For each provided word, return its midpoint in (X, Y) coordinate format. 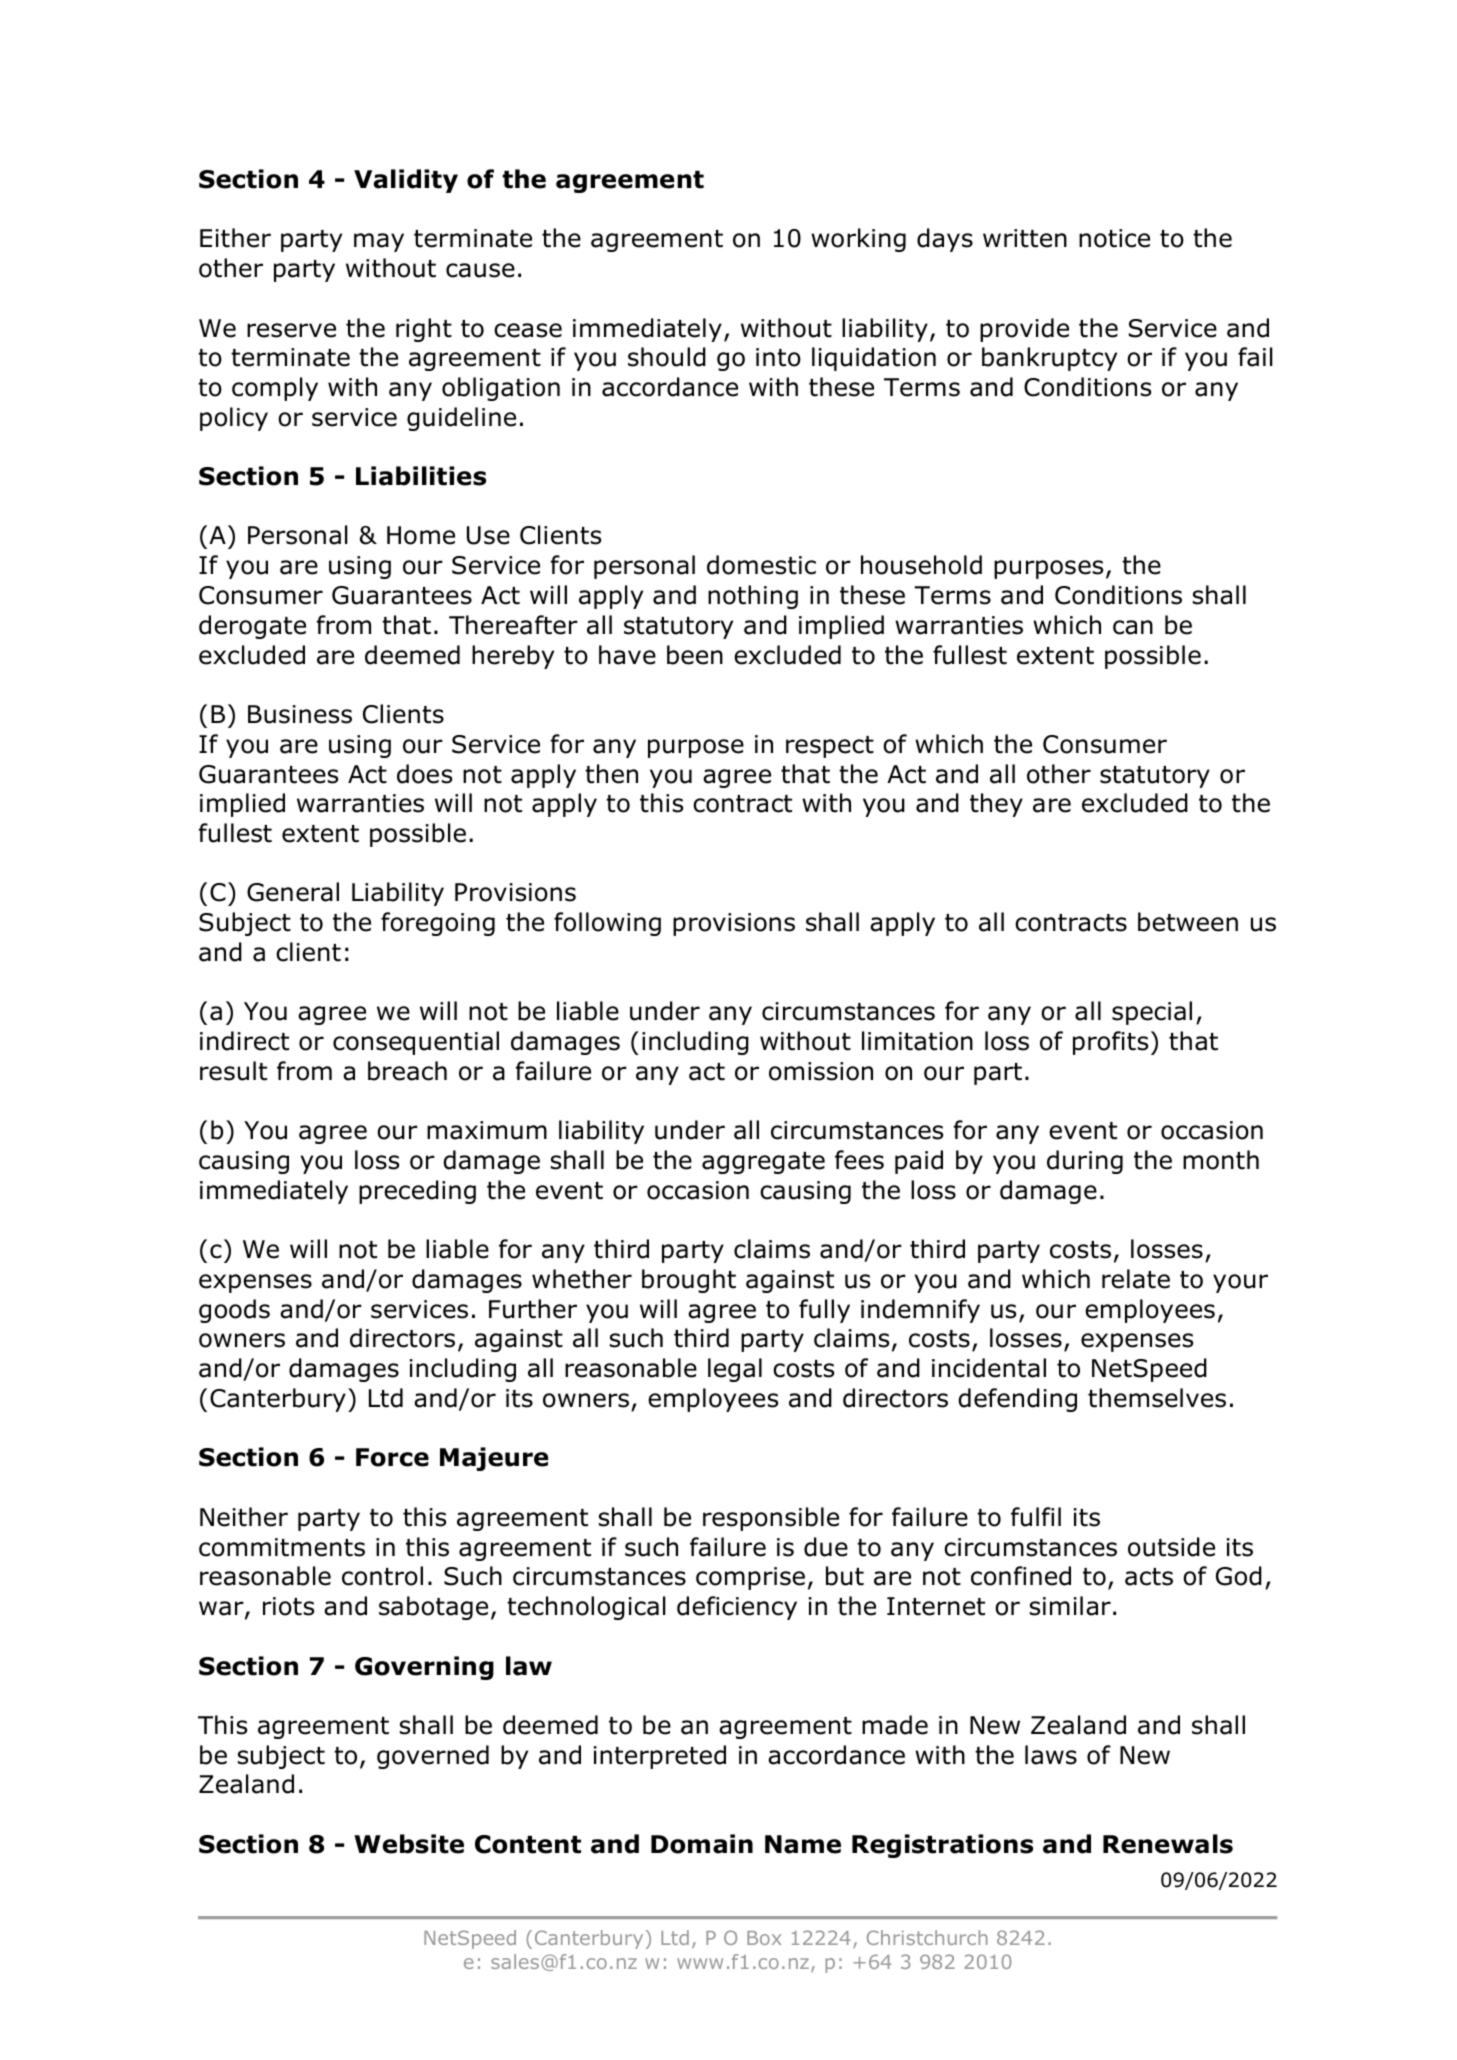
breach (407, 1071)
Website (409, 1844)
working (858, 240)
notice (1114, 238)
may (379, 242)
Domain (702, 1844)
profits (1110, 1043)
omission (821, 1071)
